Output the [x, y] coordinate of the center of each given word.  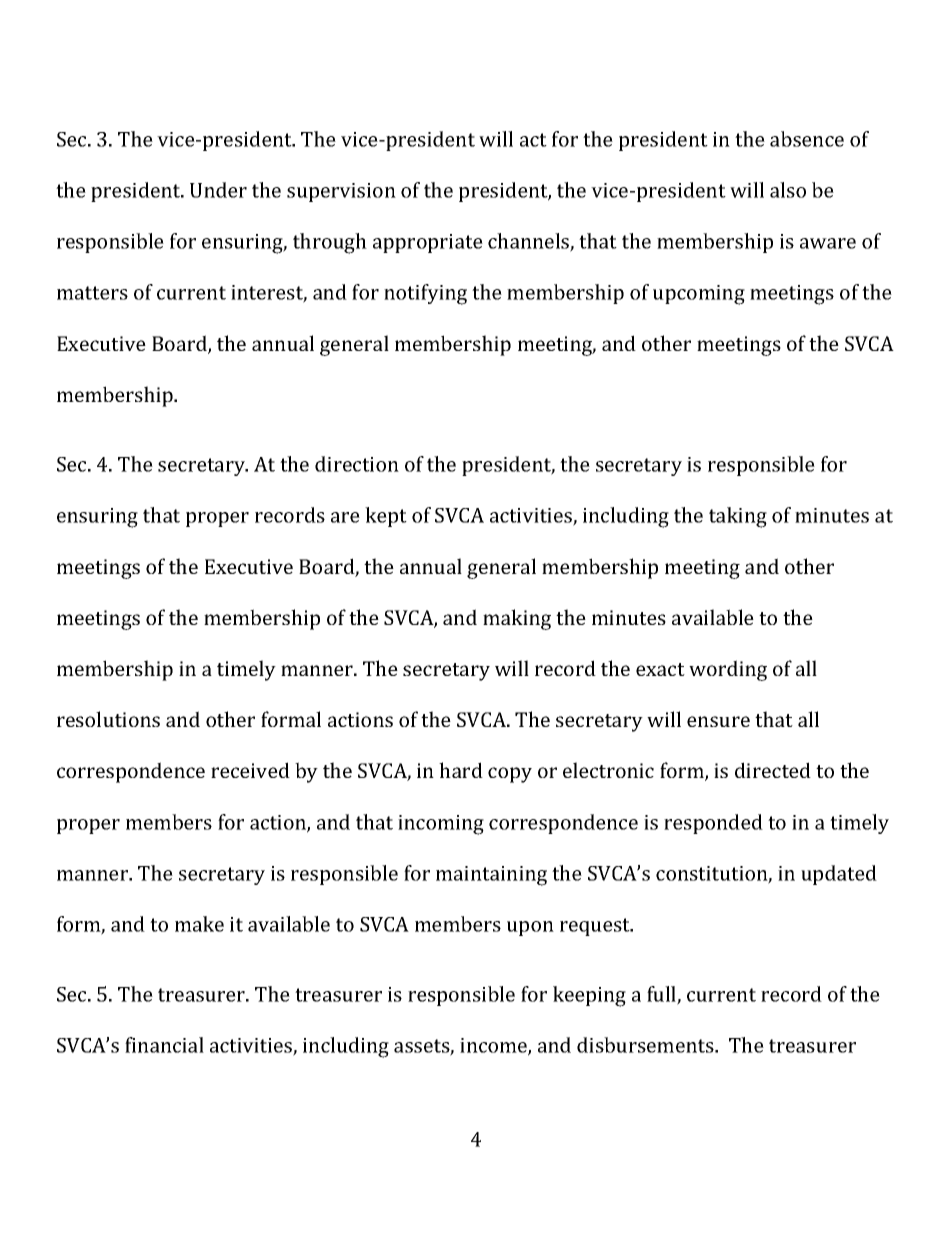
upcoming [699, 295]
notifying [425, 294]
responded [713, 824]
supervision [341, 192]
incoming [441, 825]
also [788, 190]
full [662, 995]
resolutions [108, 719]
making [517, 619]
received [250, 770]
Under [218, 190]
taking [738, 517]
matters [92, 293]
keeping [589, 996]
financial [164, 1045]
